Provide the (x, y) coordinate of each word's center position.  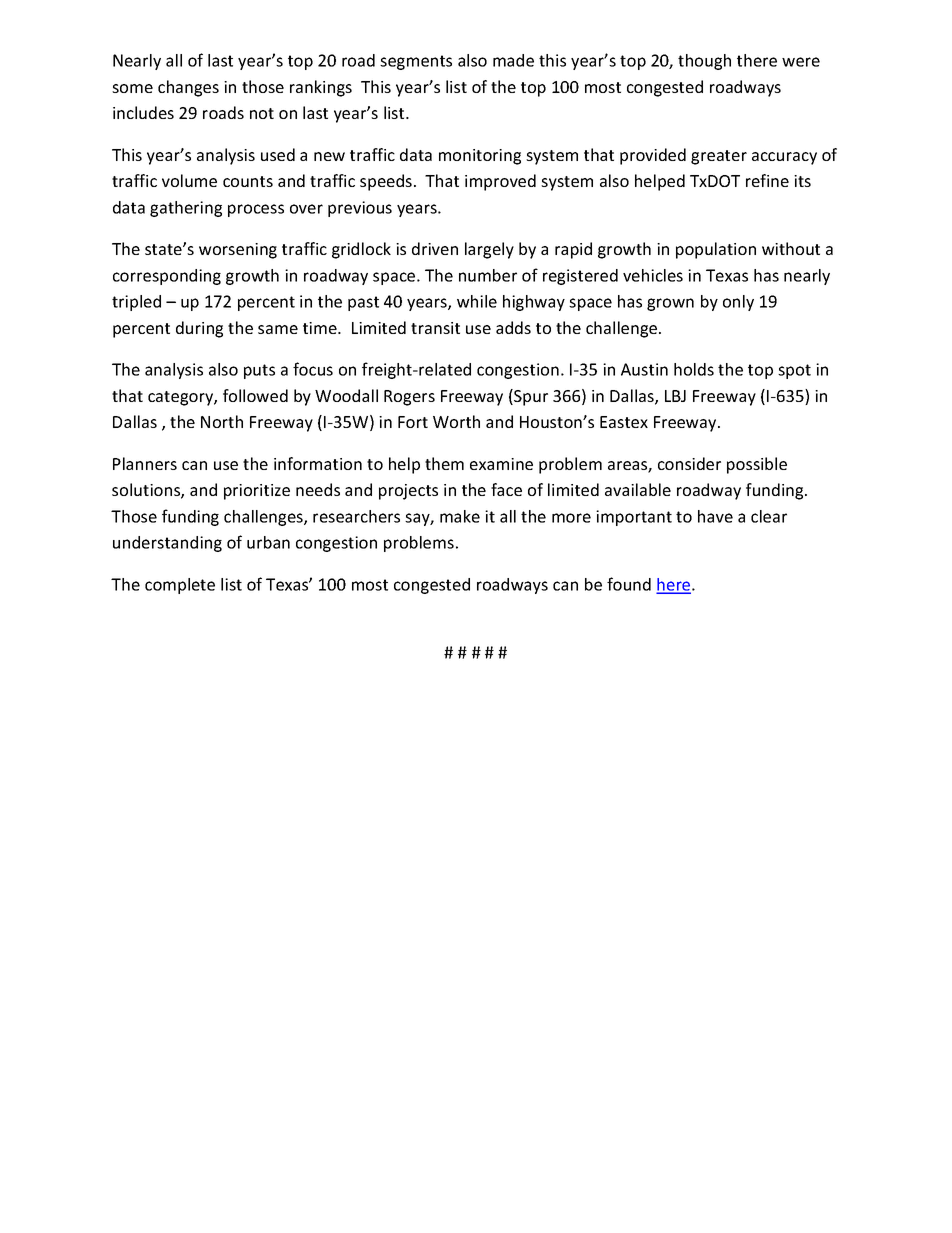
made (513, 60)
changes (188, 88)
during (199, 329)
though (704, 62)
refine (767, 180)
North (222, 421)
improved (500, 182)
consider (689, 463)
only (738, 303)
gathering (186, 209)
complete (180, 586)
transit (435, 328)
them (444, 463)
